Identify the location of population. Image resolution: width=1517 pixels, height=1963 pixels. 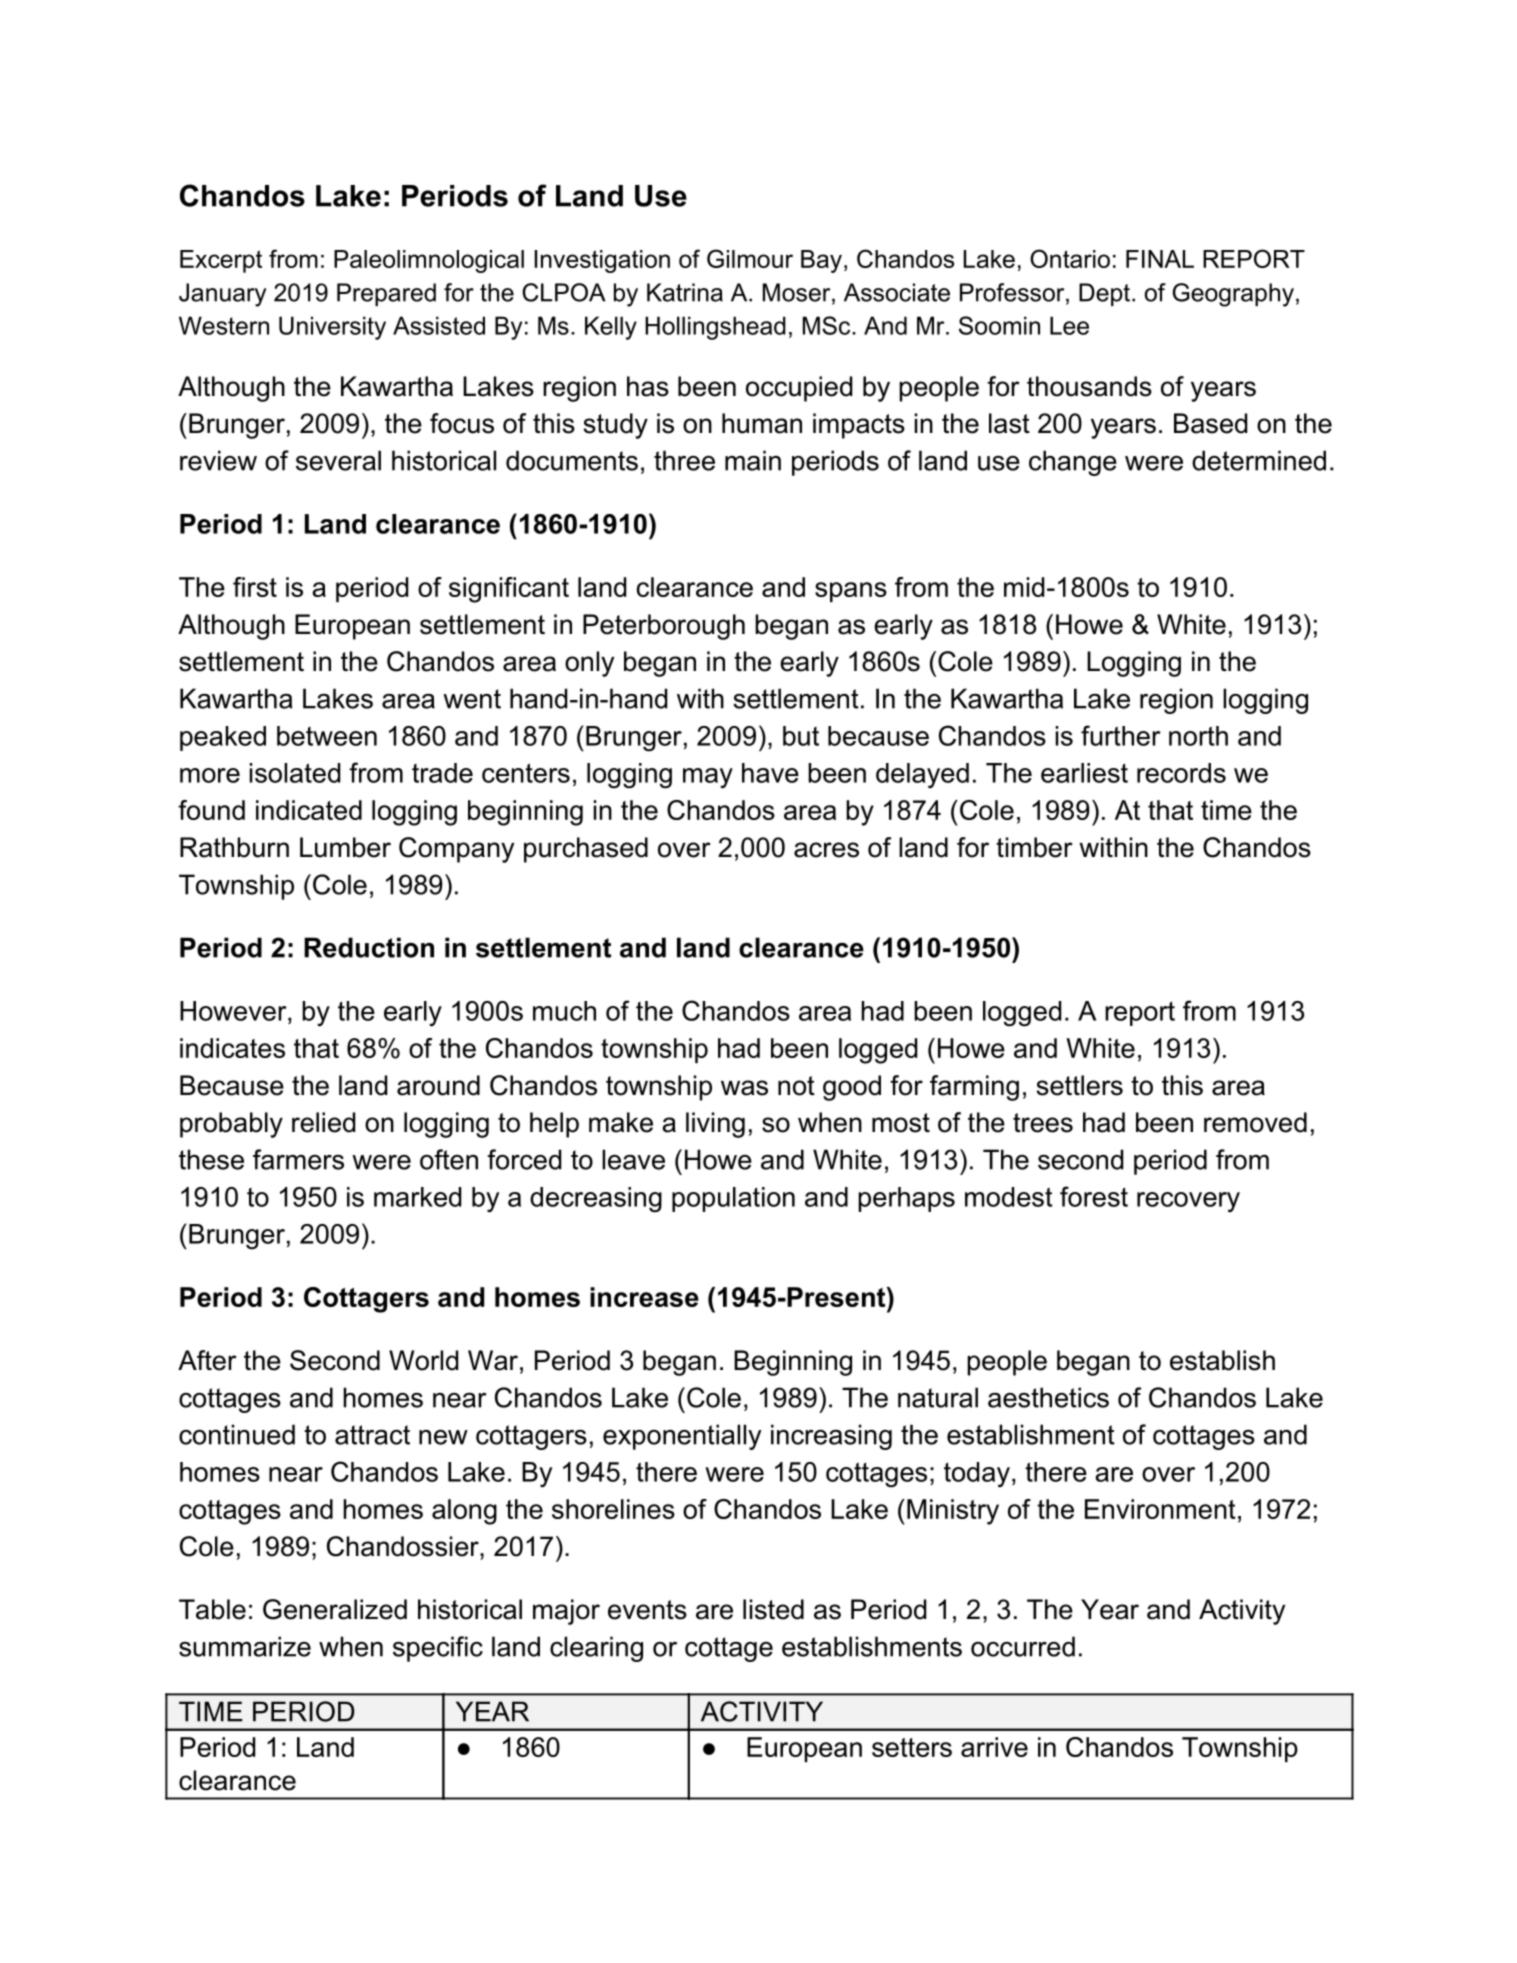
(733, 1199).
